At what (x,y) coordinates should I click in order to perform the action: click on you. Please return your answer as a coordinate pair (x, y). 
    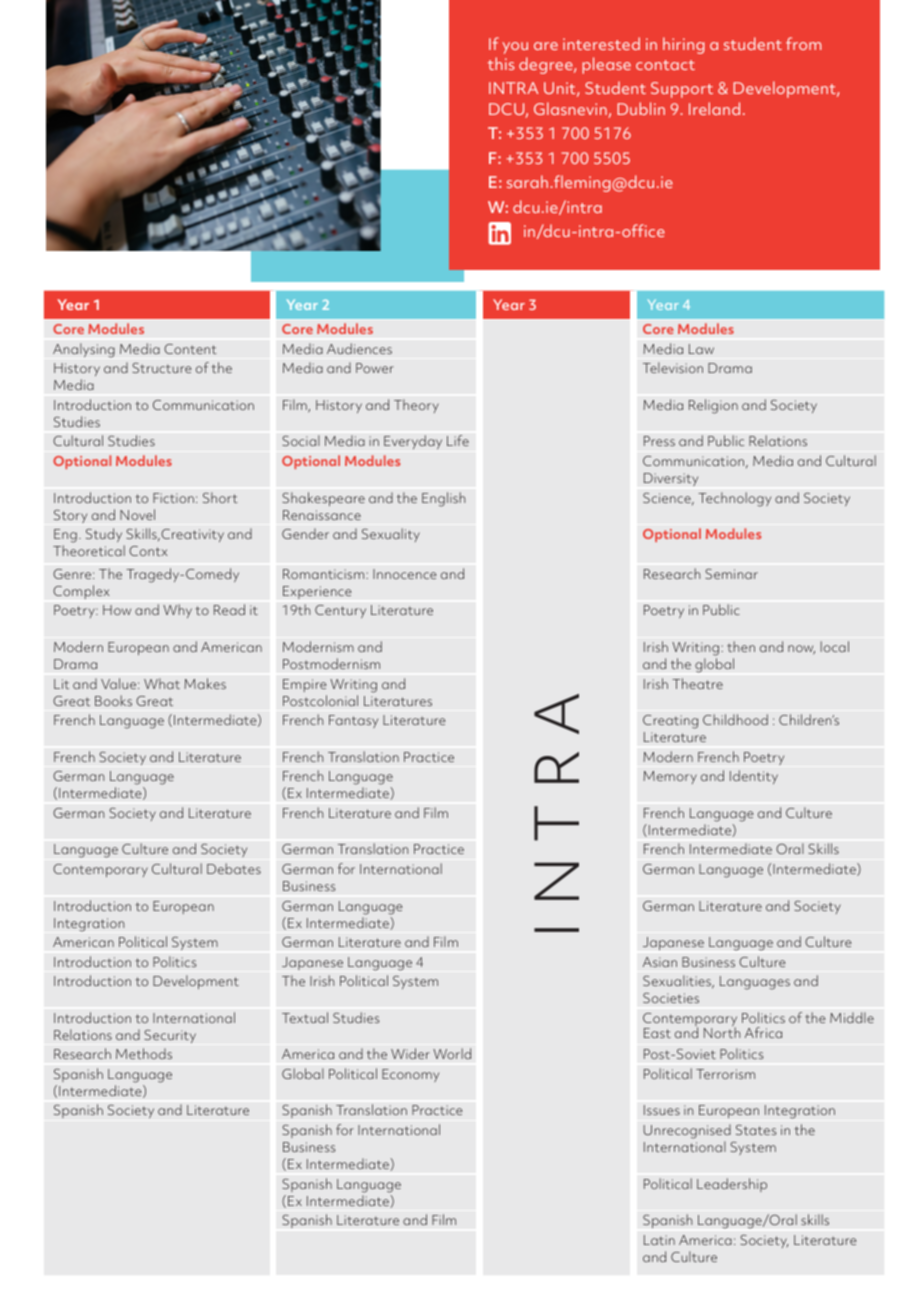
    Looking at the image, I should click on (515, 48).
